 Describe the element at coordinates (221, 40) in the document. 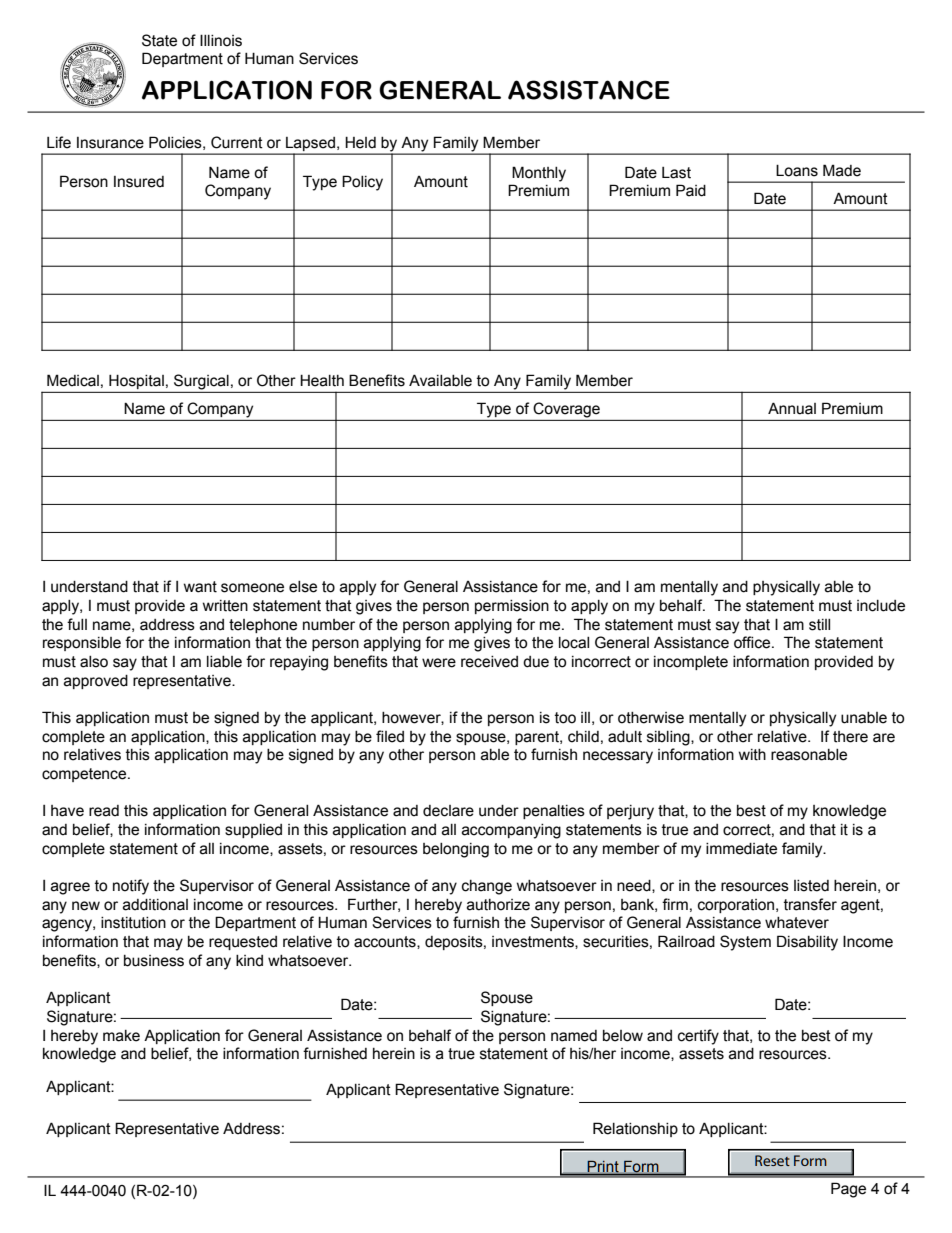

I see `Illinois` at that location.
